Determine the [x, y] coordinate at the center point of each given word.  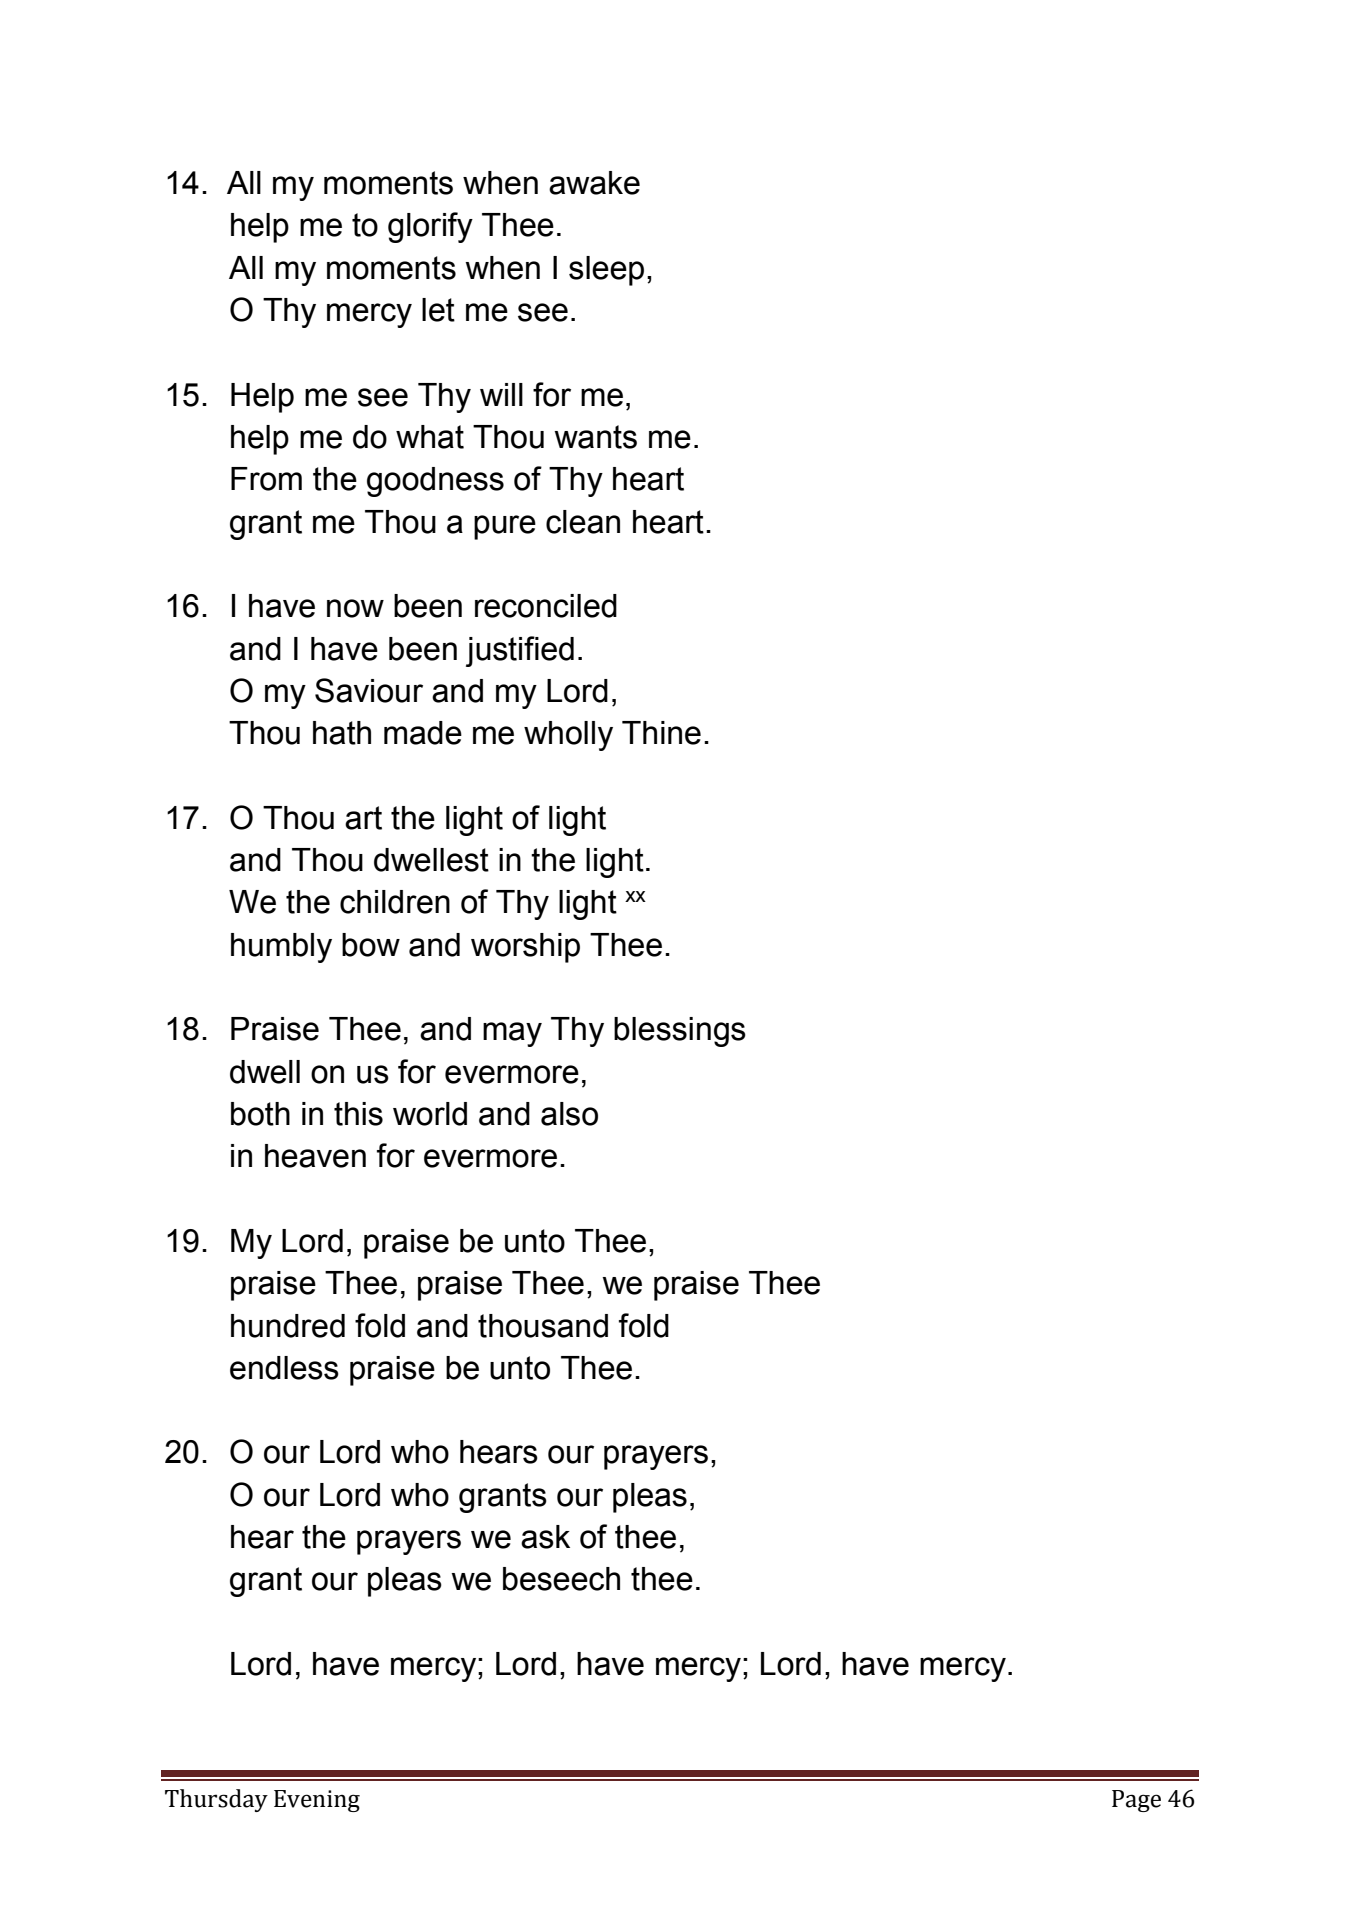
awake [594, 183]
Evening [317, 1801]
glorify [430, 227]
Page [1136, 1801]
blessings [680, 1032]
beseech [561, 1579]
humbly [281, 948]
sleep [606, 271]
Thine [661, 733]
